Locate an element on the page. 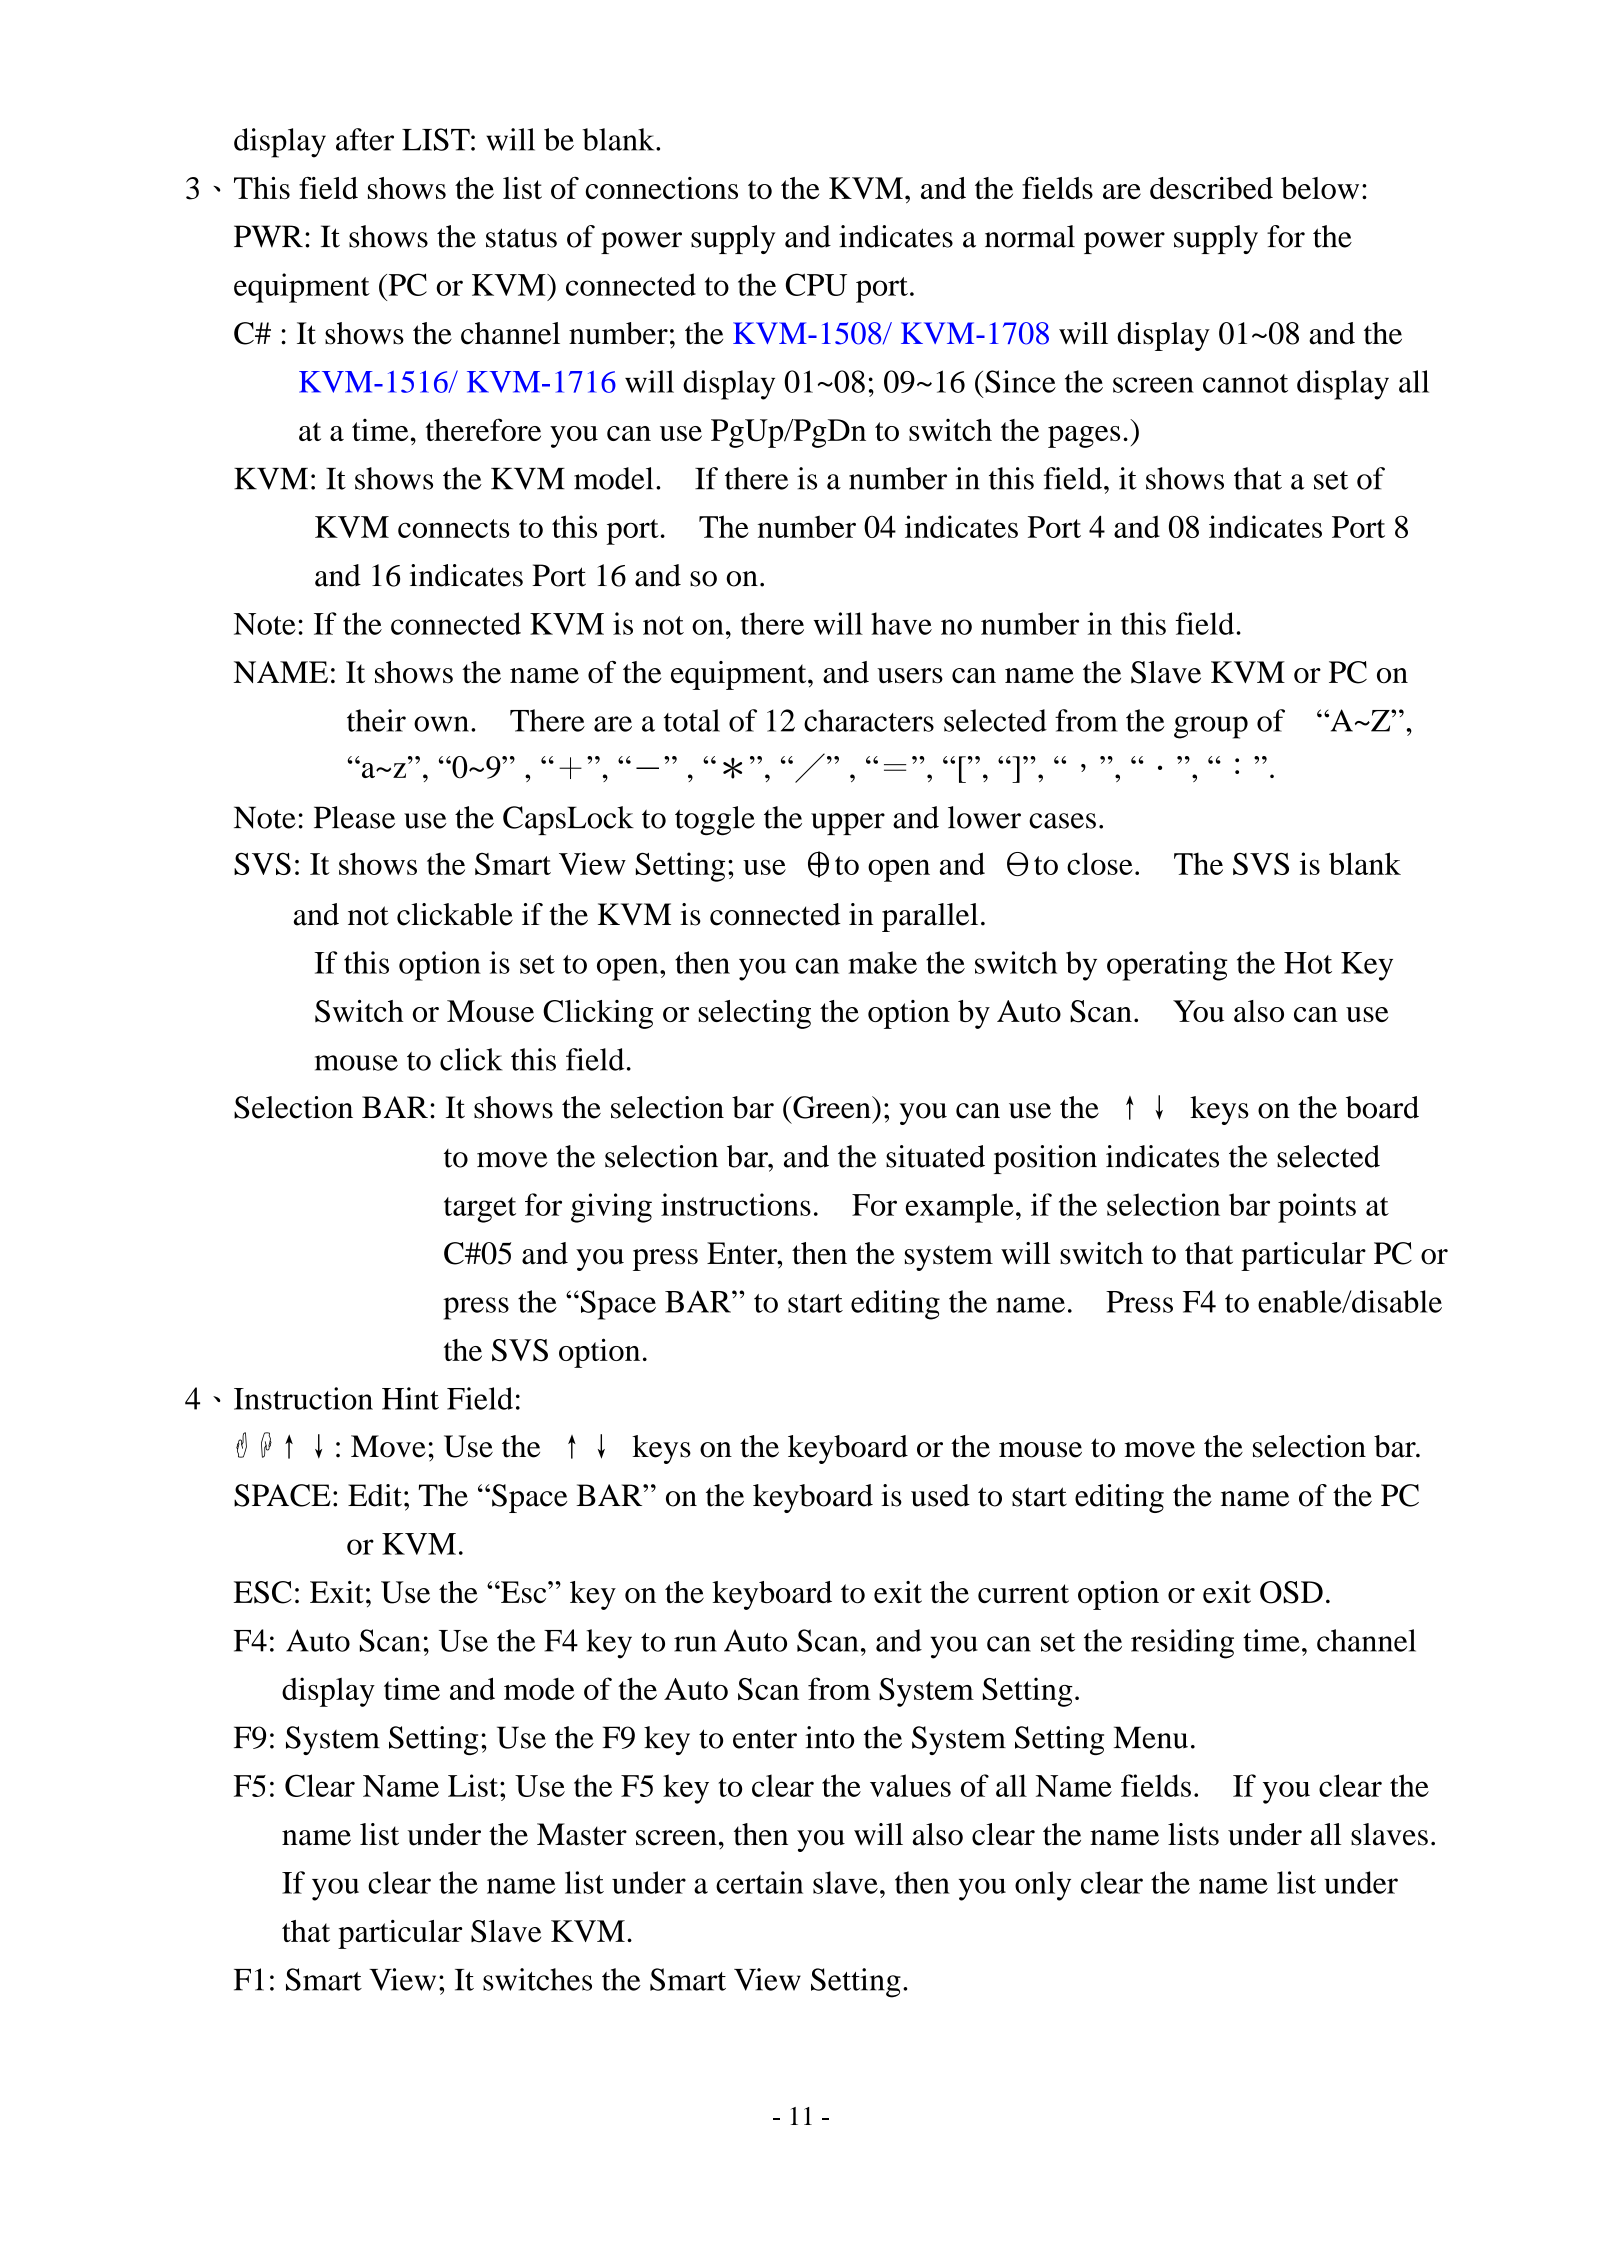  target is located at coordinates (480, 1210).
